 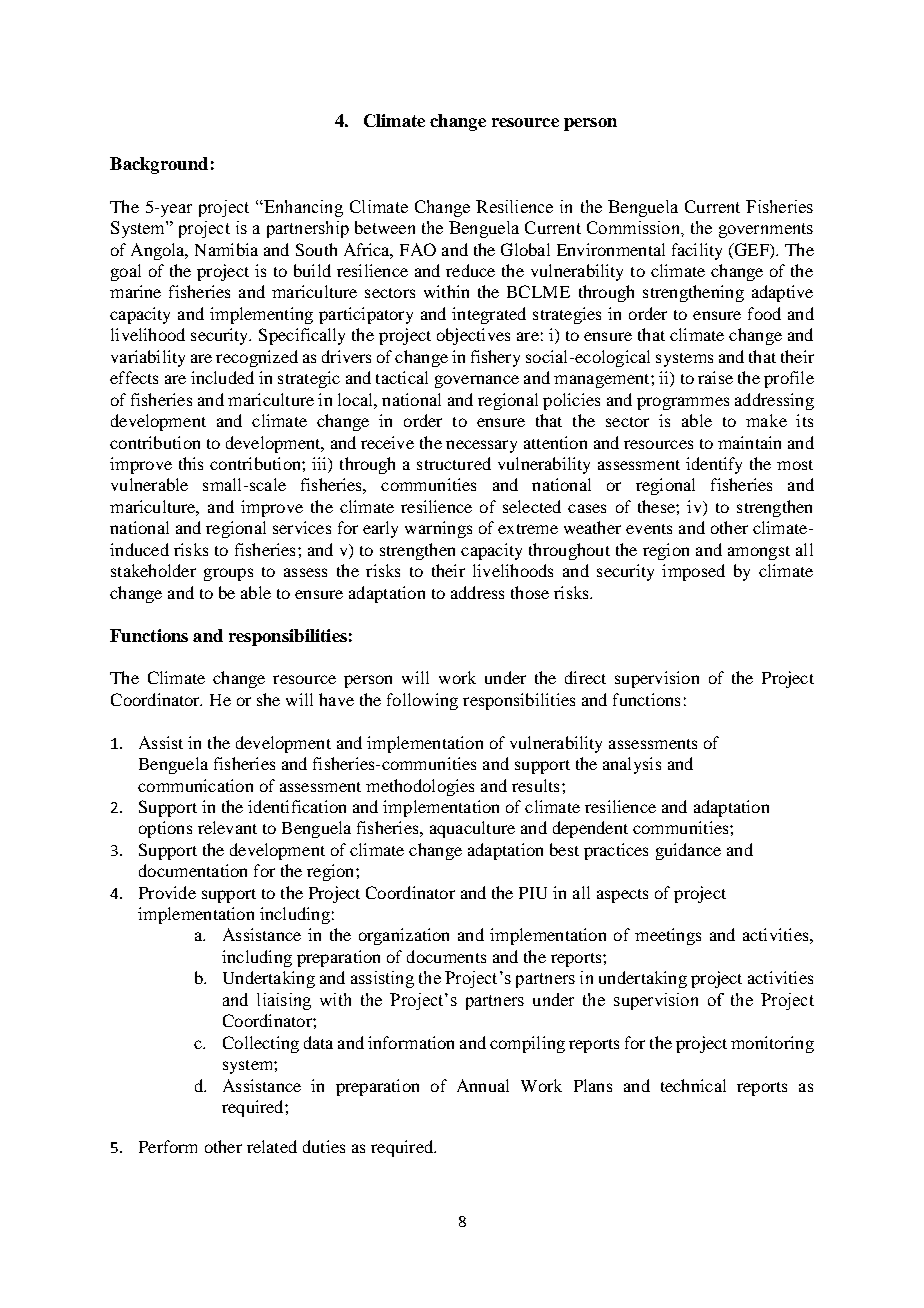 What do you see at coordinates (438, 529) in the screenshot?
I see `warnings` at bounding box center [438, 529].
